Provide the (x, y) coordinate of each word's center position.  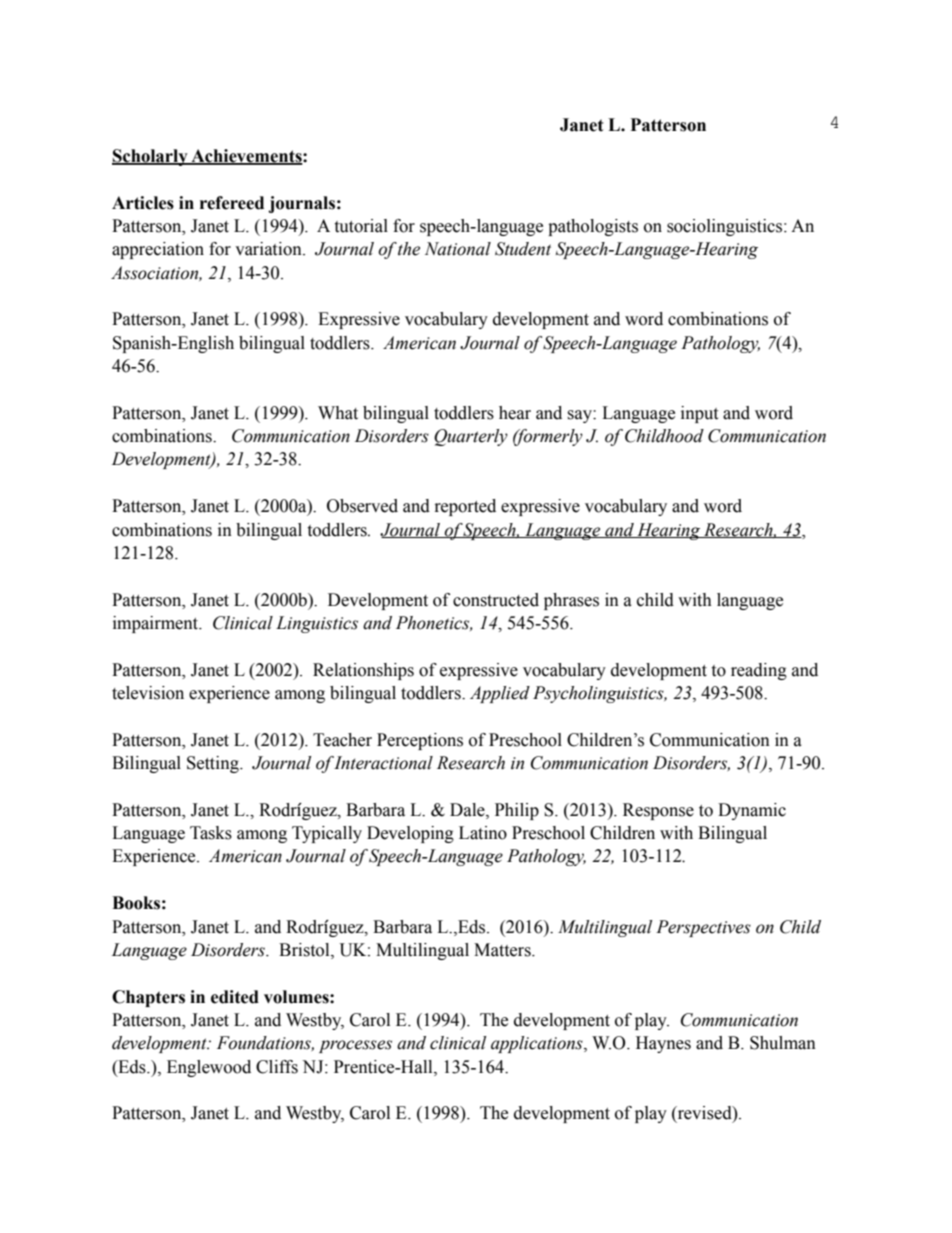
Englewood (209, 1068)
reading (759, 671)
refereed (232, 203)
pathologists (593, 227)
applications (538, 1044)
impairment (157, 624)
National (458, 249)
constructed (496, 600)
